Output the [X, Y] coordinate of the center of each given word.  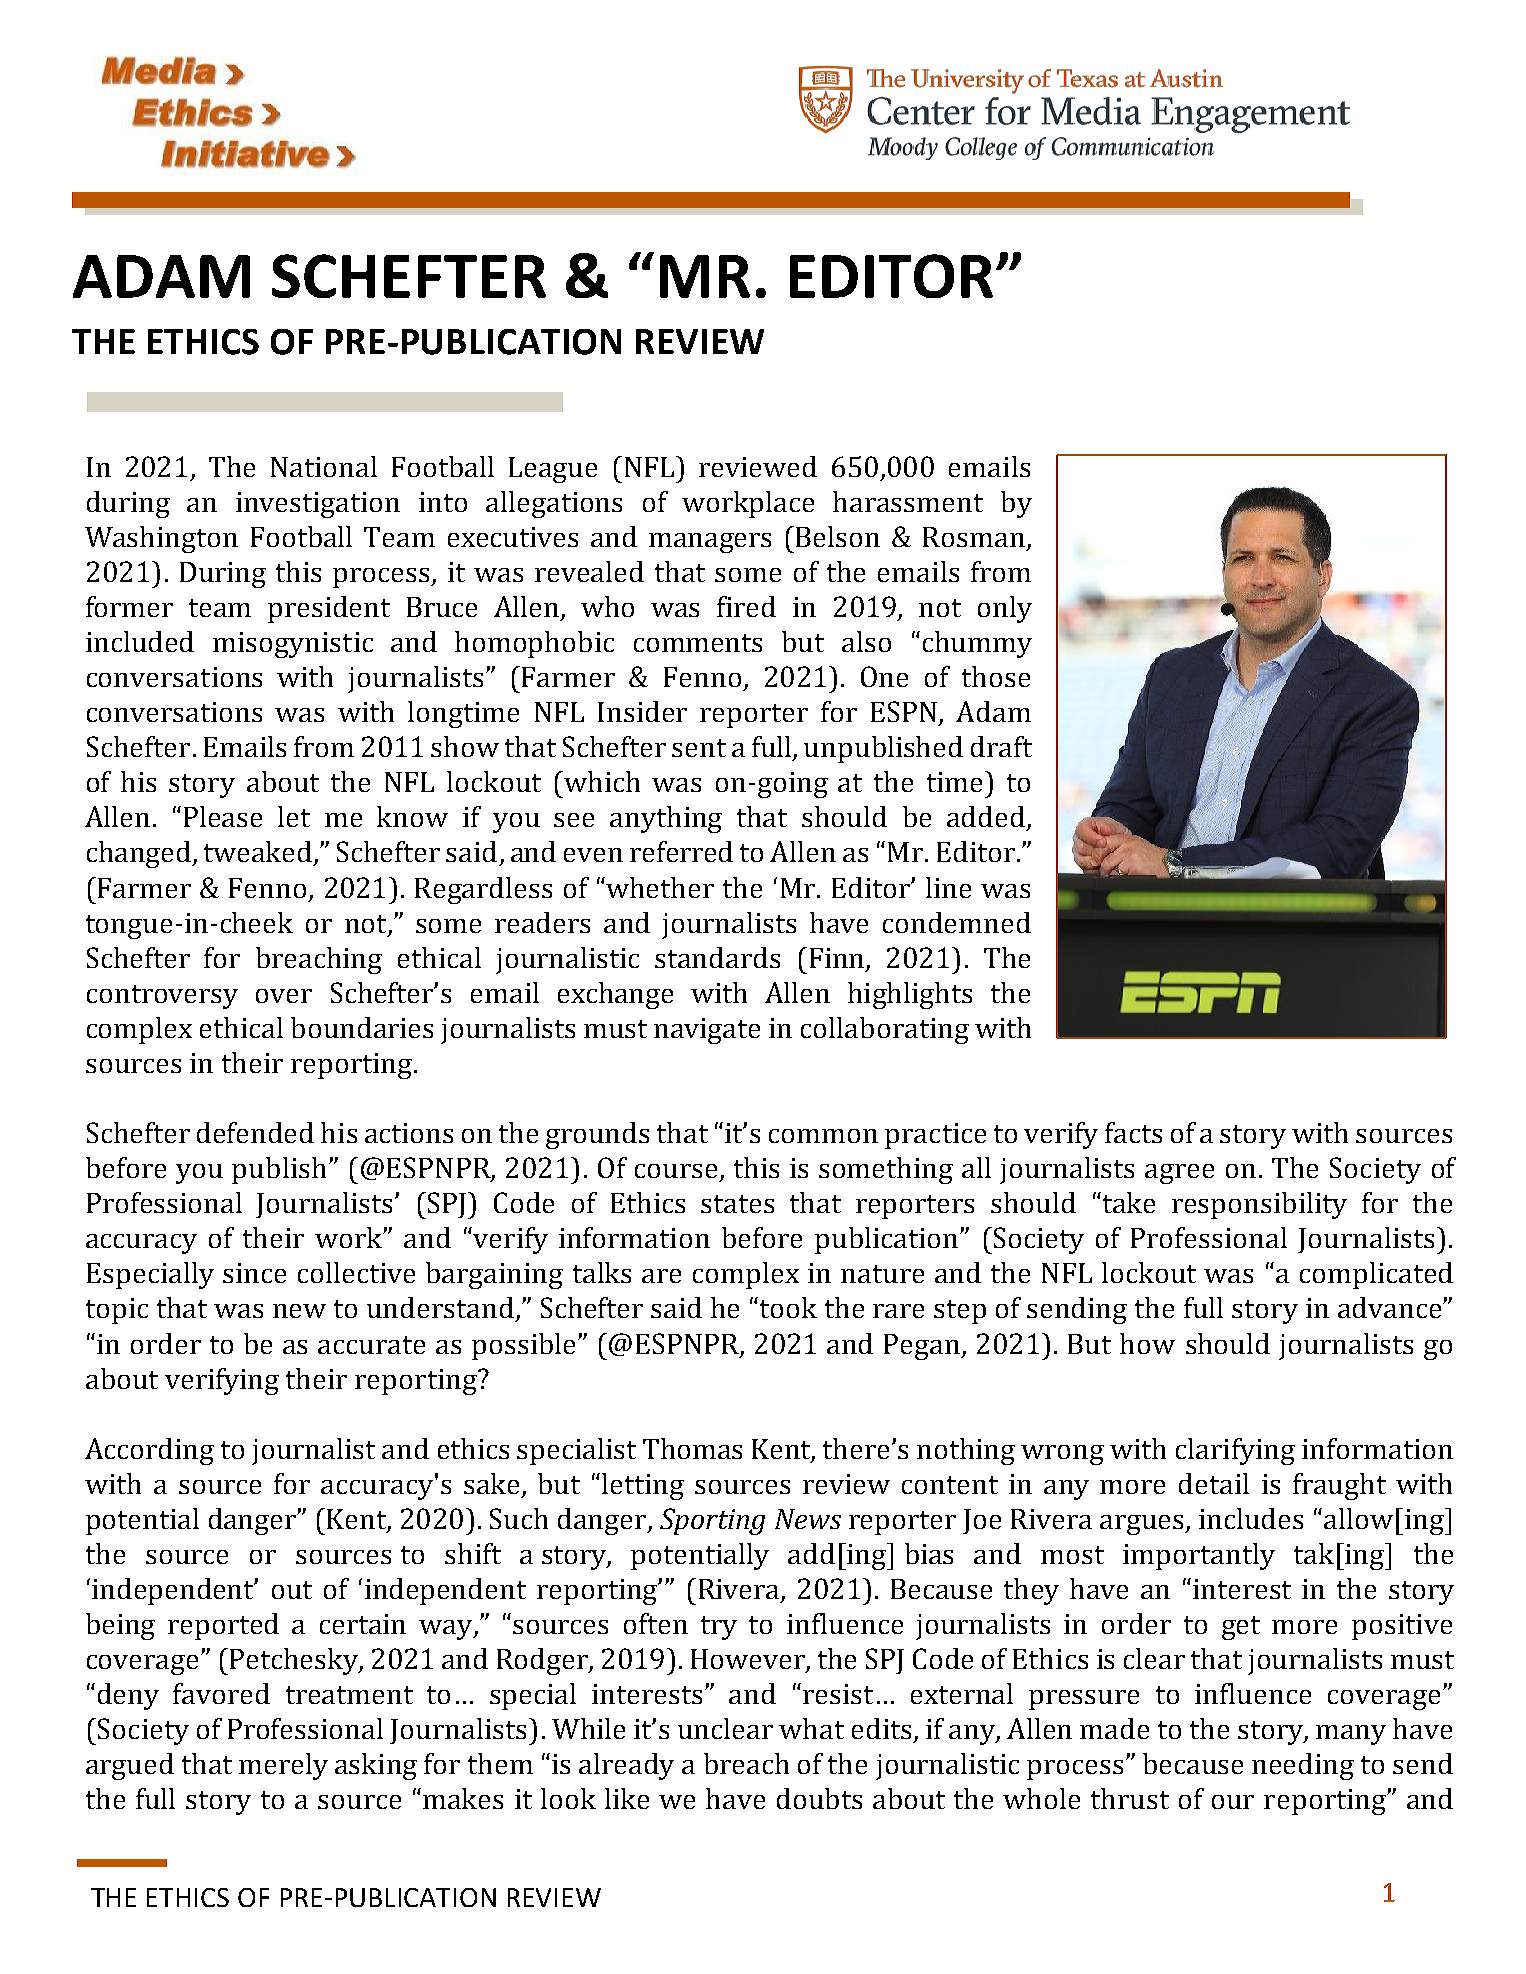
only [1005, 609]
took [788, 1307]
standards [717, 957]
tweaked [258, 851]
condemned [957, 922]
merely [283, 1766]
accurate [371, 1345]
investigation [318, 505]
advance [1391, 1307]
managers [710, 543]
